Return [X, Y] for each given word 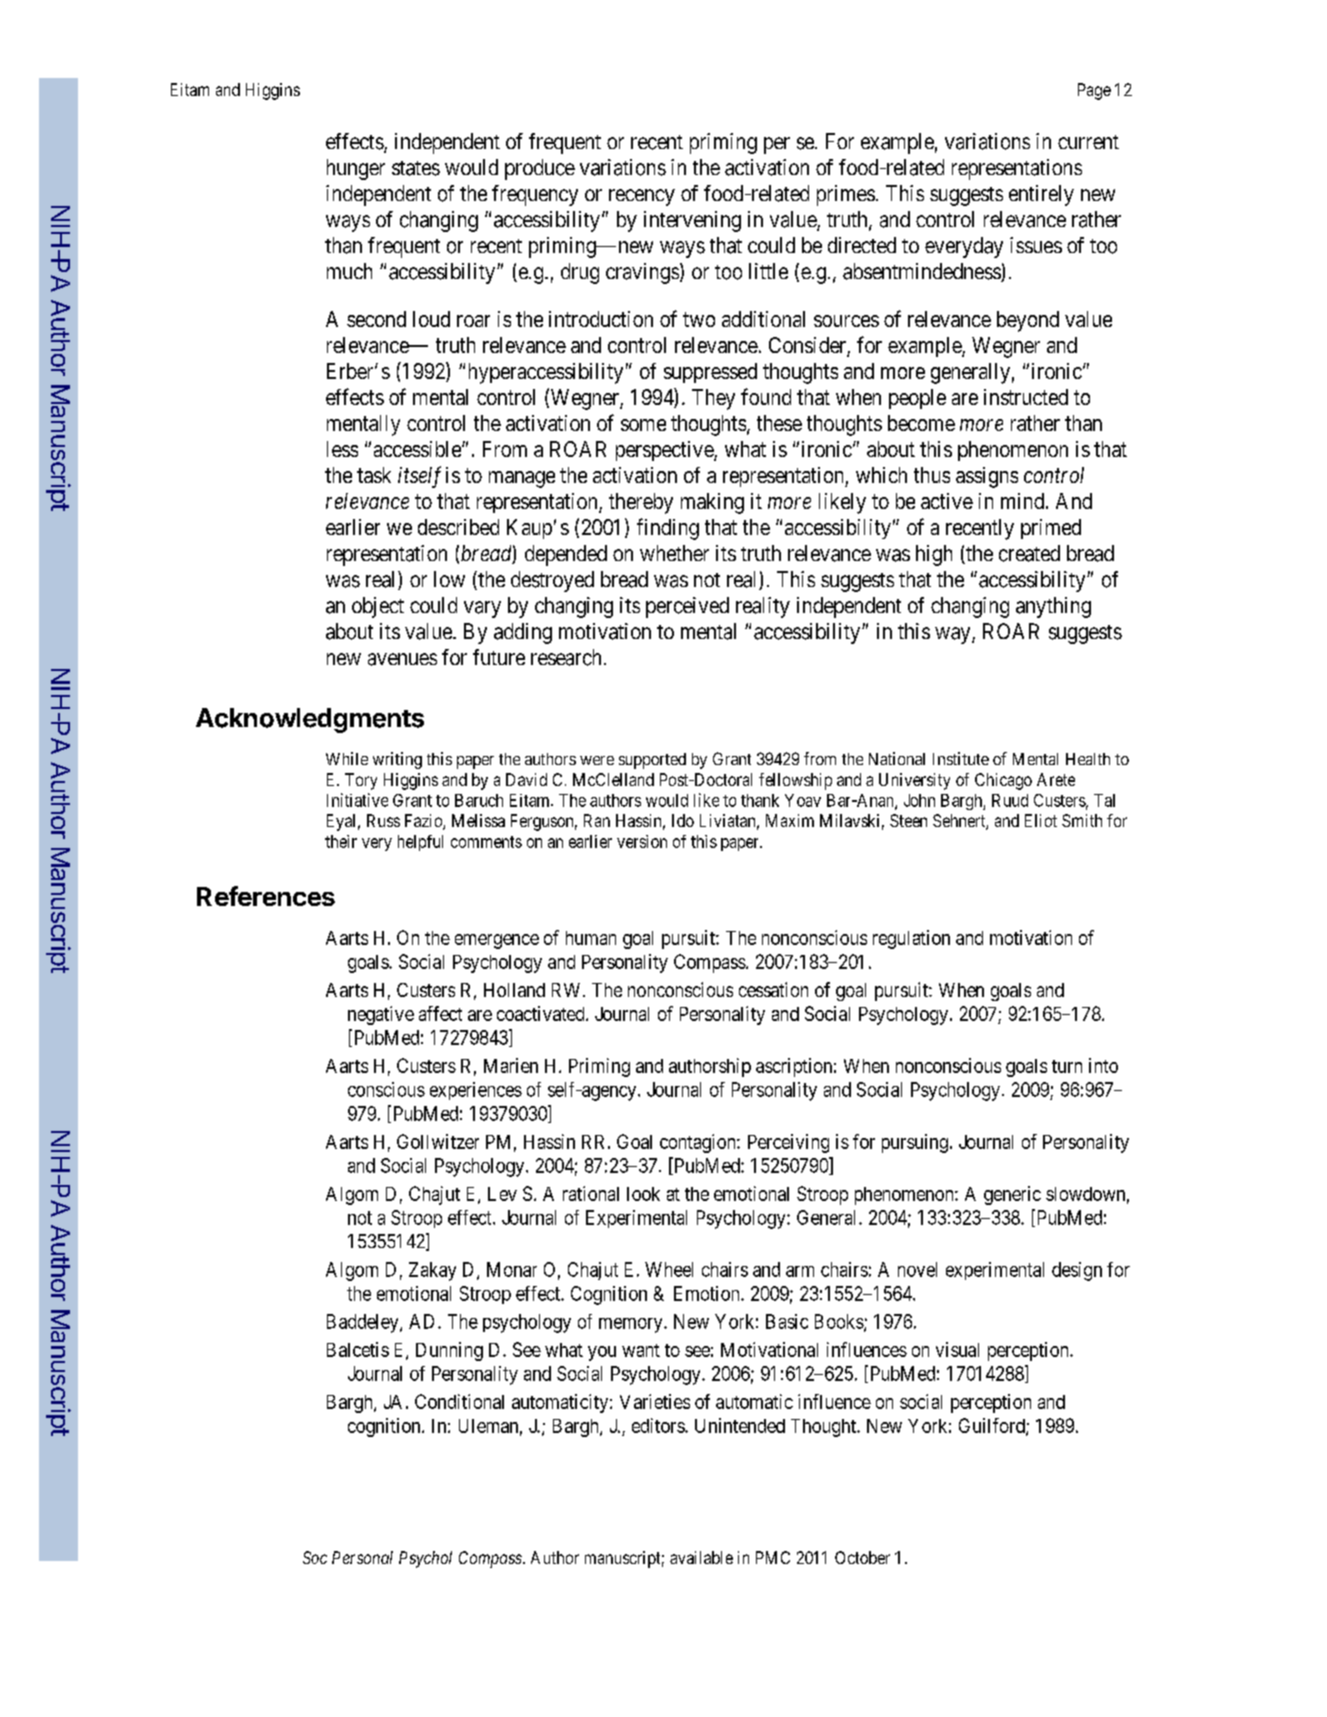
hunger [356, 169]
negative [381, 1015]
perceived [687, 607]
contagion [699, 1143]
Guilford [993, 1426]
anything [1053, 607]
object [378, 607]
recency [642, 197]
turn [1067, 1066]
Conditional [459, 1401]
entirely [1041, 195]
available [701, 1557]
